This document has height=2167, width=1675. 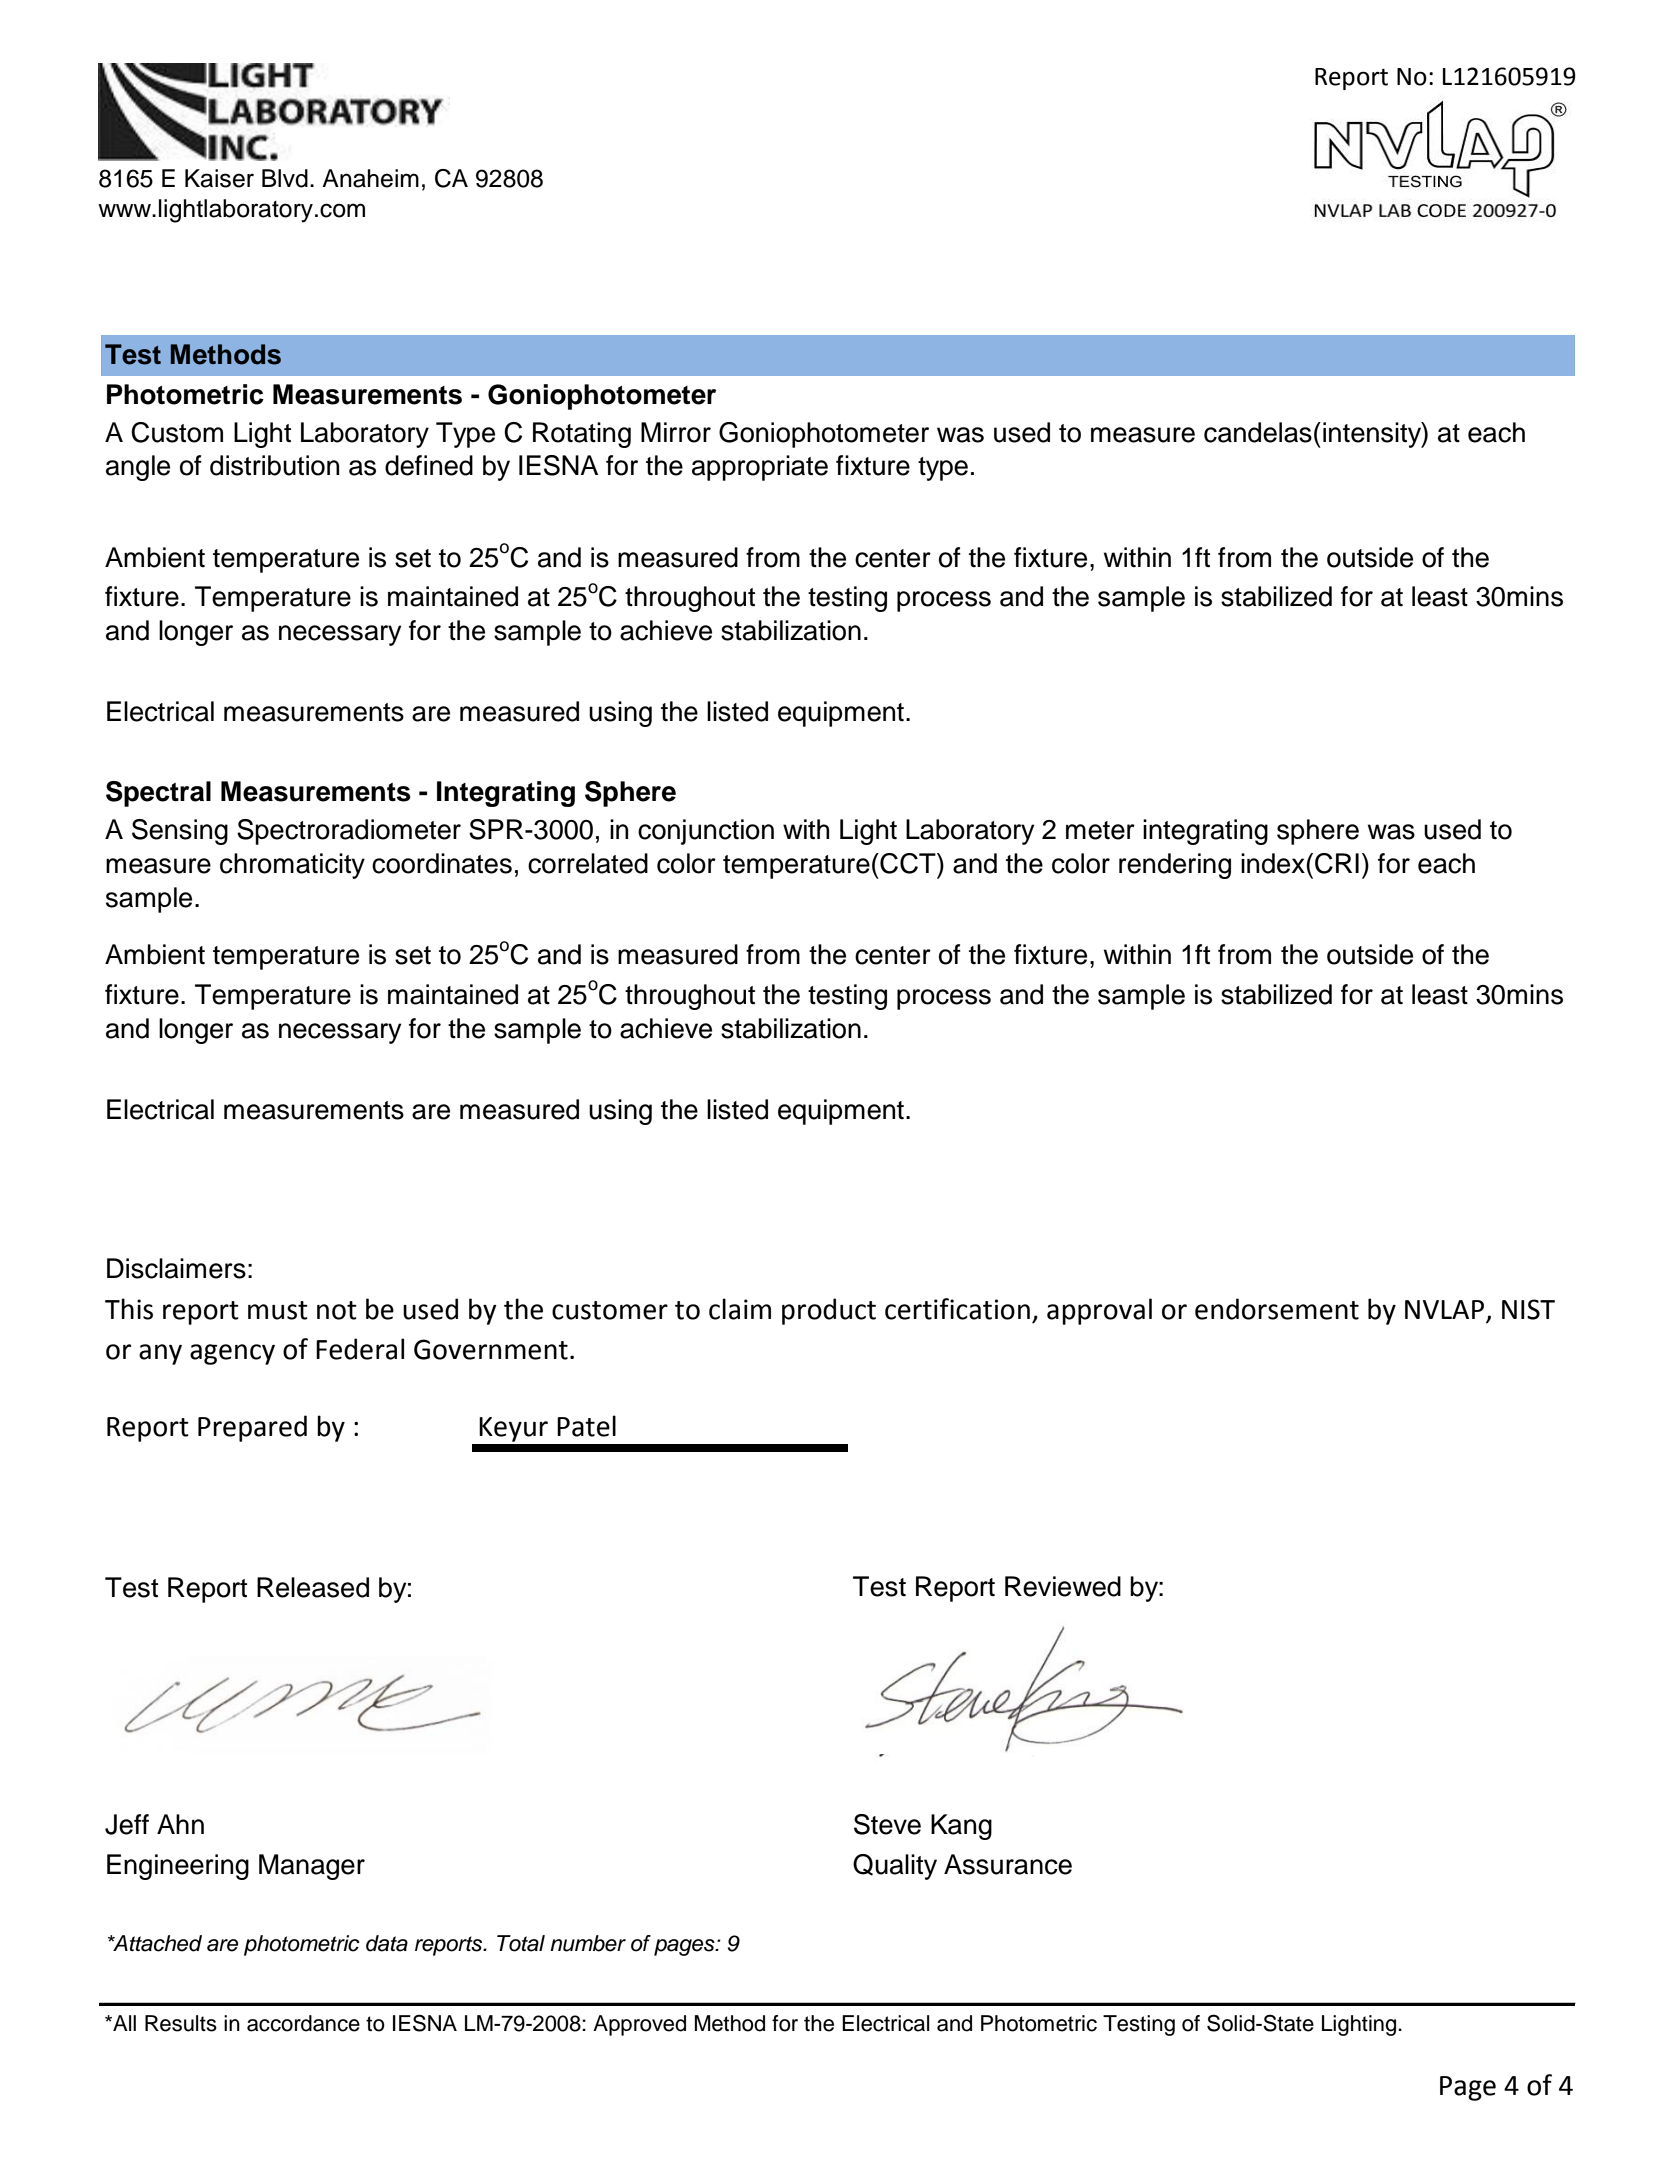 What do you see at coordinates (303, 2023) in the document?
I see `accordance` at bounding box center [303, 2023].
